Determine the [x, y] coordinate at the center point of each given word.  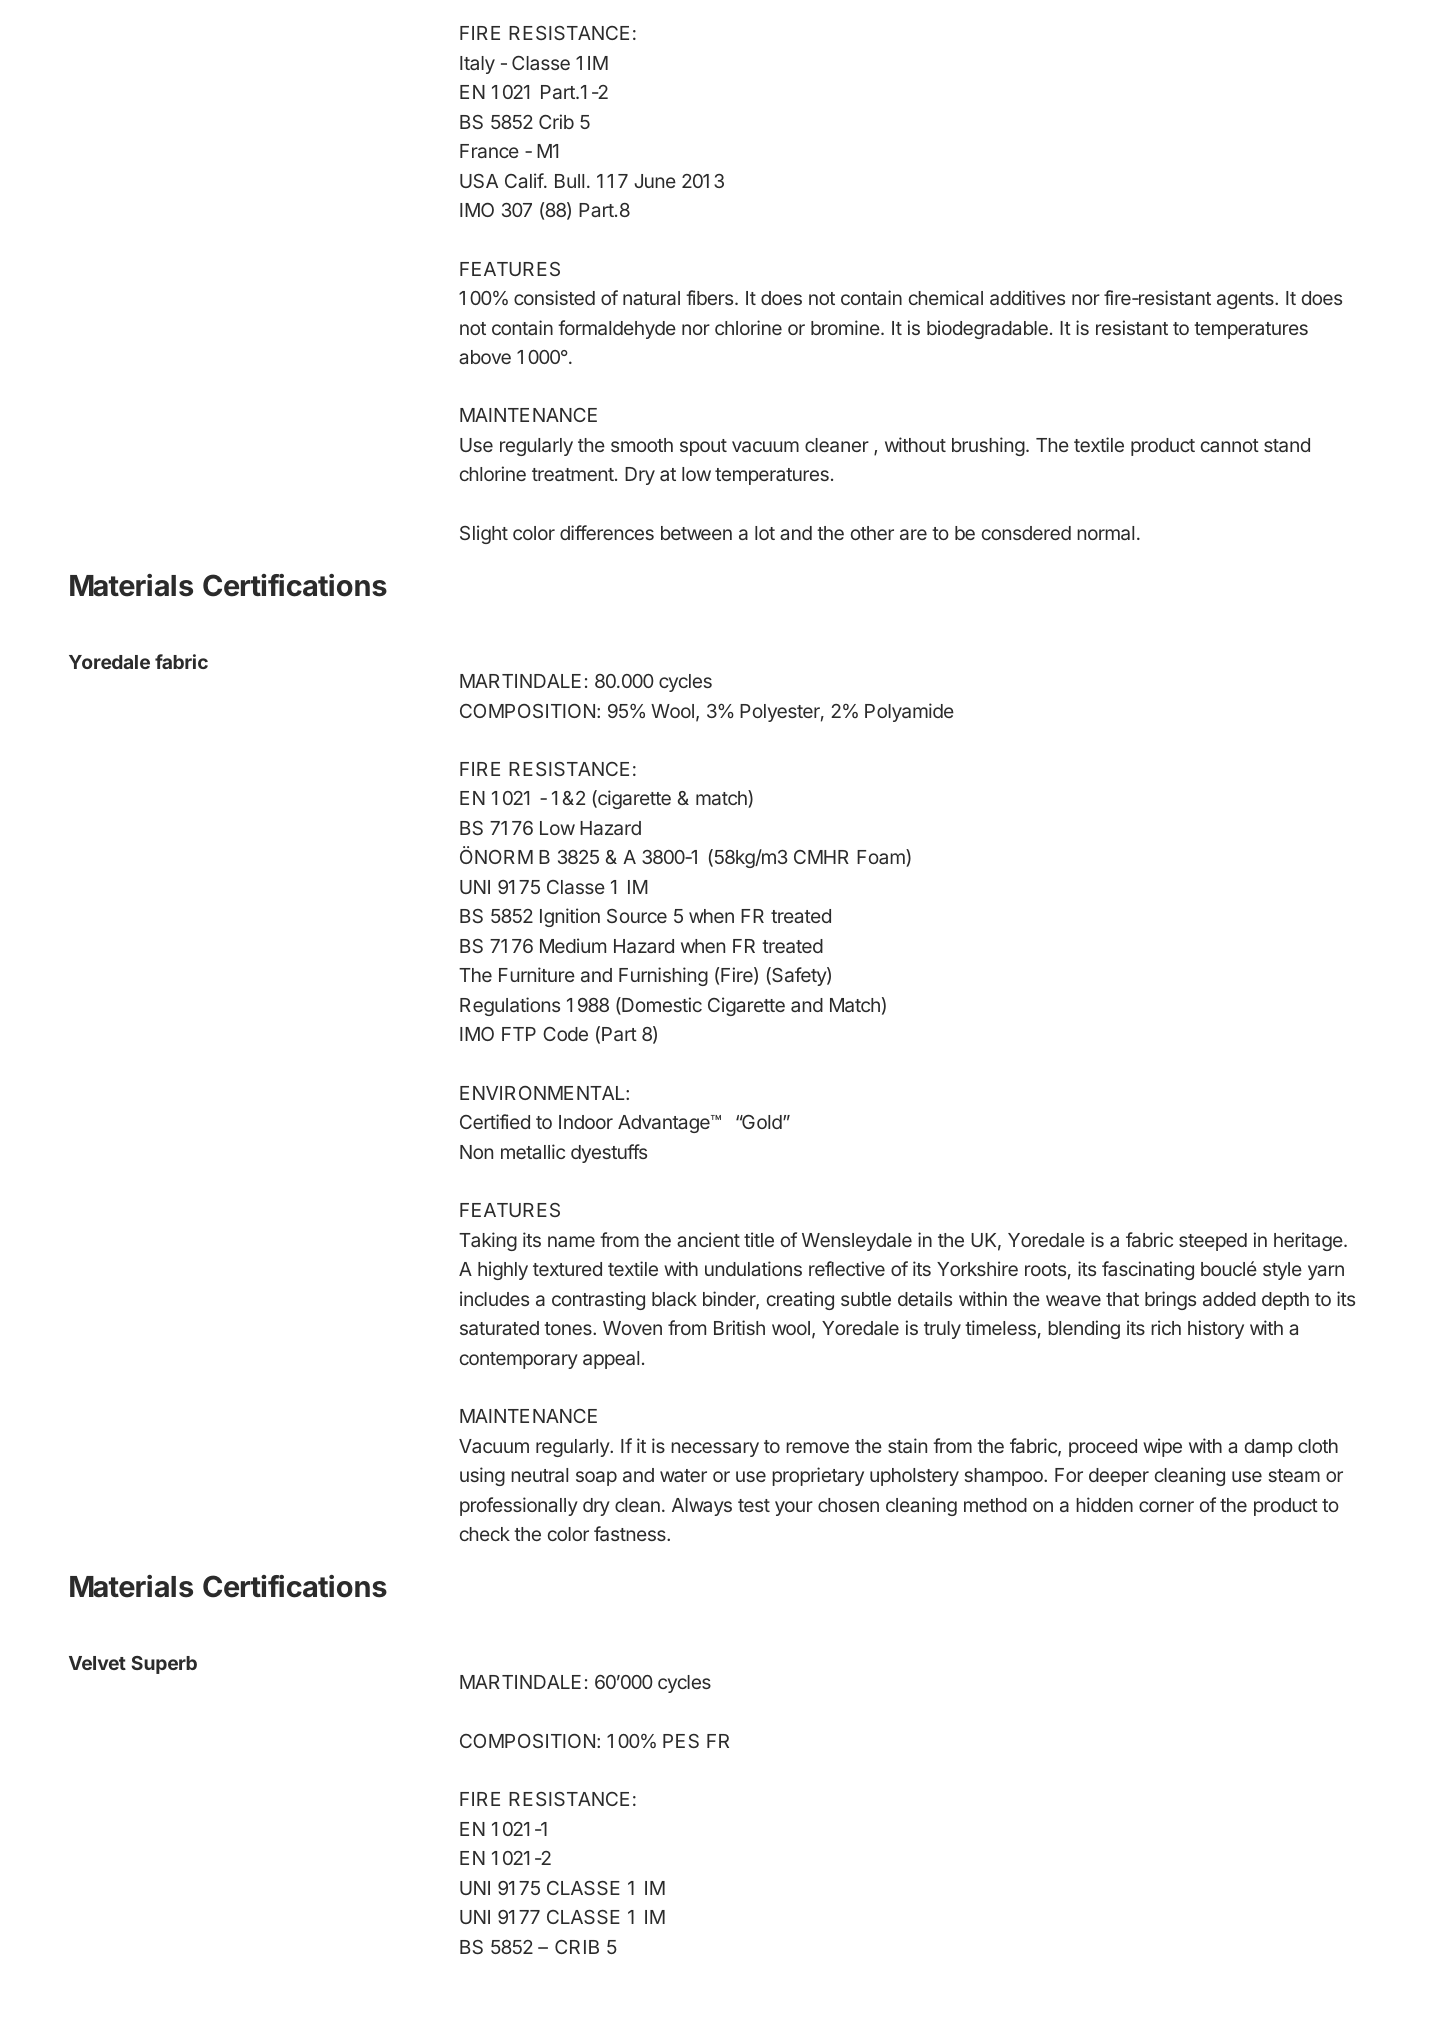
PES [681, 1741]
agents [1246, 300]
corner [1166, 1506]
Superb [164, 1665]
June [655, 181]
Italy [477, 65]
